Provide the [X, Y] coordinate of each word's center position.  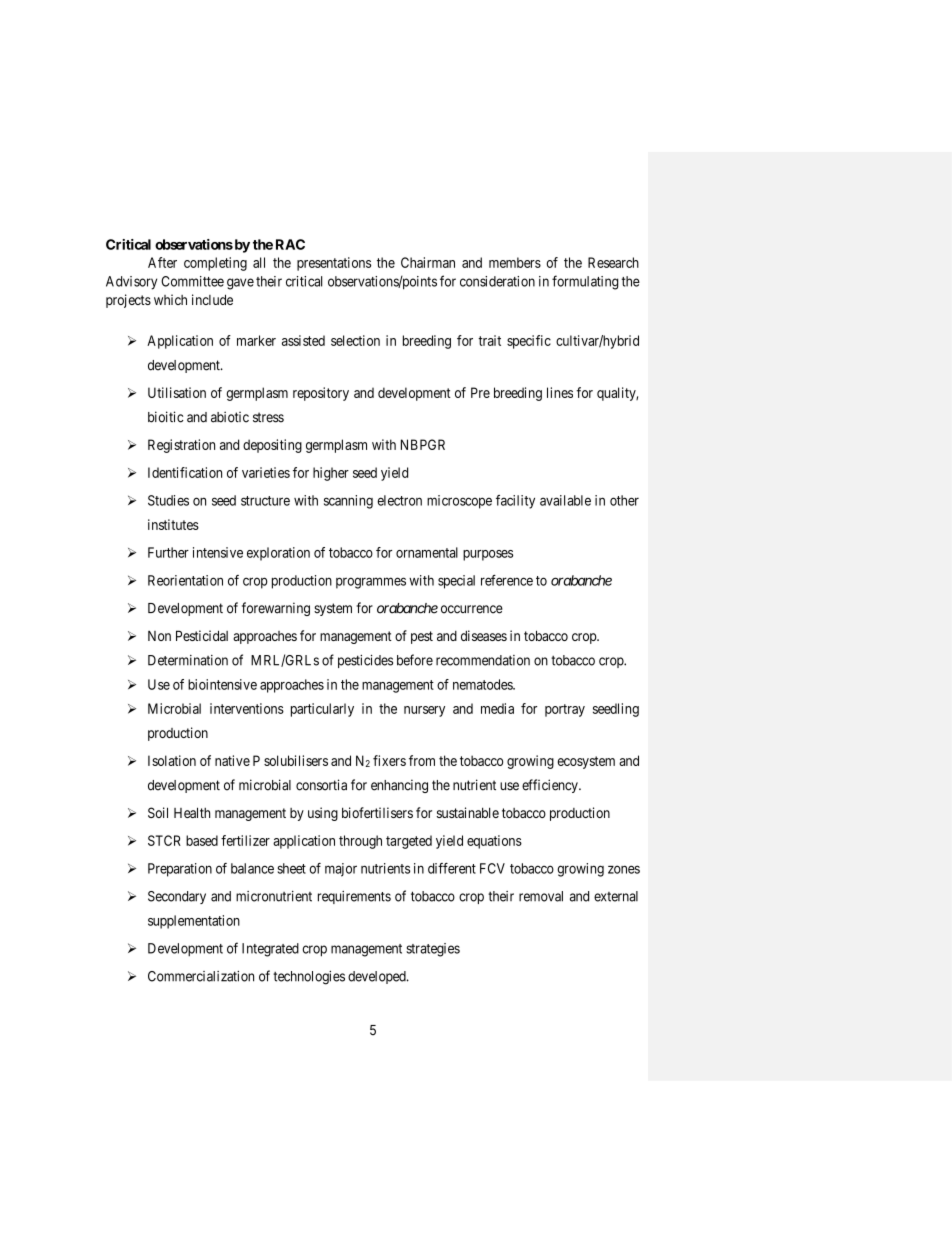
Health [192, 812]
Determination [188, 660]
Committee [192, 281]
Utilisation [177, 392]
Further [168, 552]
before [415, 660]
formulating [585, 282]
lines [560, 392]
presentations [334, 264]
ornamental [427, 552]
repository [321, 394]
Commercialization [201, 976]
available [565, 500]
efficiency [551, 786]
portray [565, 710]
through [360, 842]
